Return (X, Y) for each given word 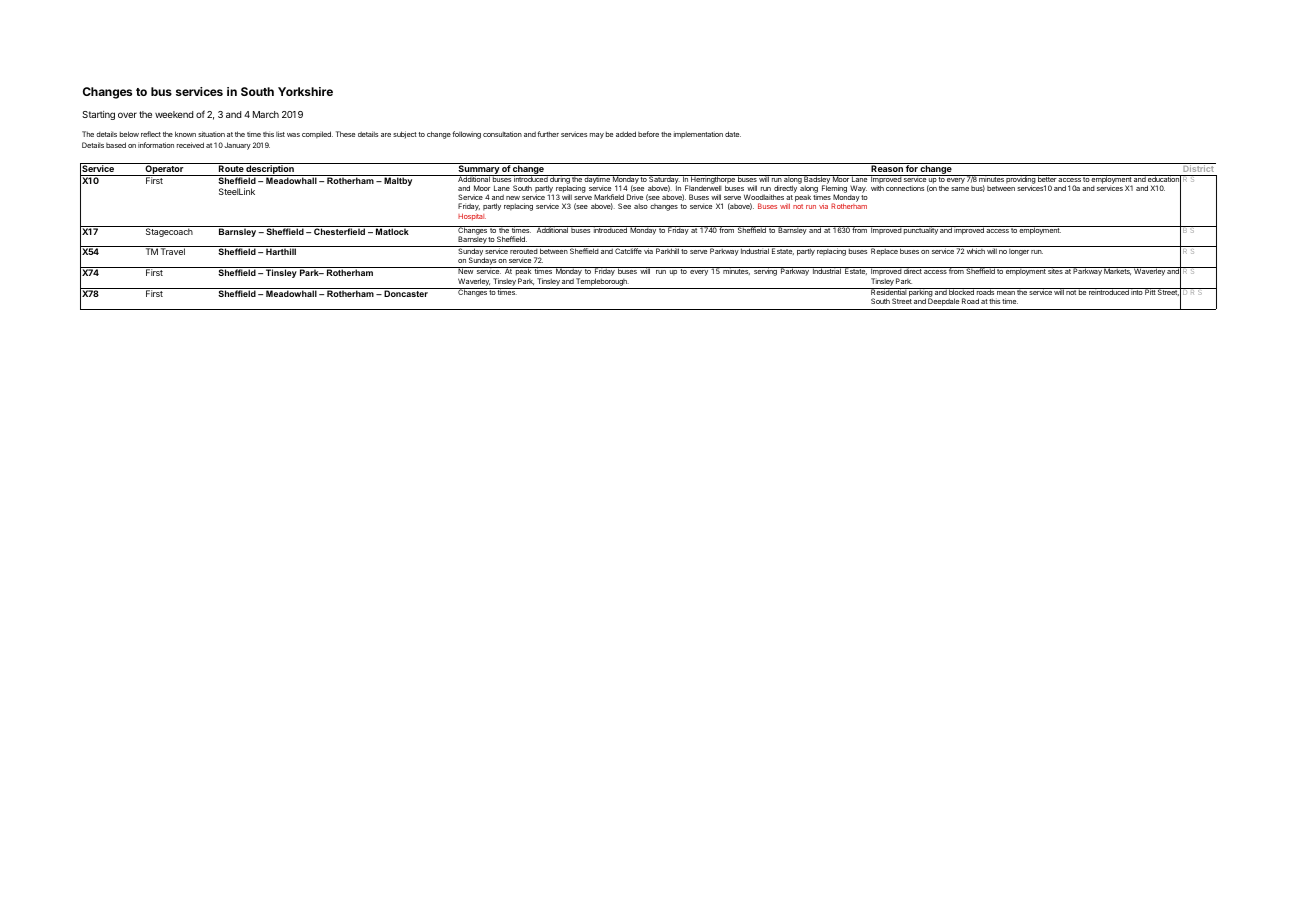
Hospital (472, 216)
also (641, 206)
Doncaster (406, 293)
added (626, 134)
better (1047, 178)
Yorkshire (305, 91)
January (237, 146)
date (733, 134)
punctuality (920, 230)
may (597, 136)
